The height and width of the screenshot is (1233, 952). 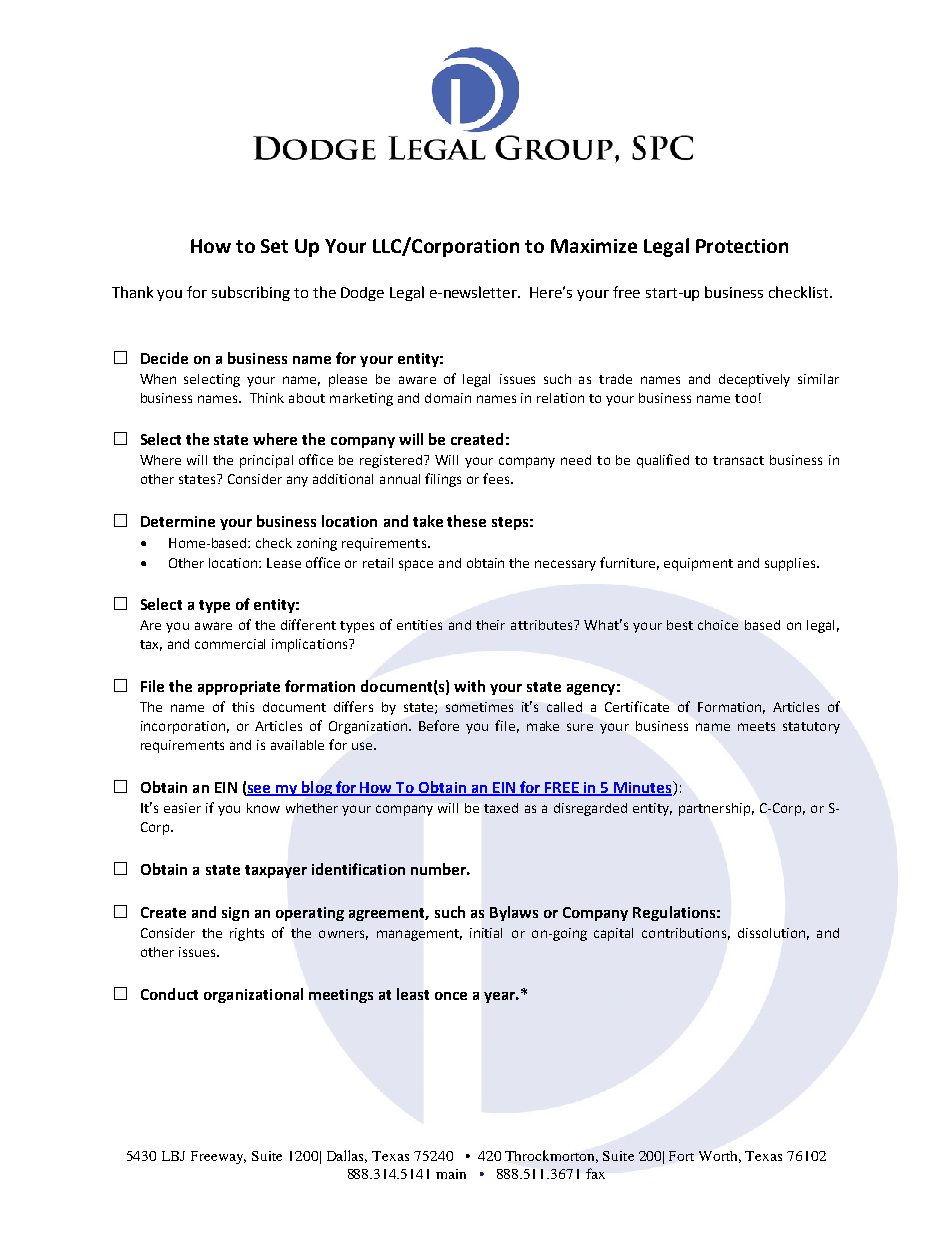 What do you see at coordinates (243, 707) in the screenshot?
I see `this` at bounding box center [243, 707].
